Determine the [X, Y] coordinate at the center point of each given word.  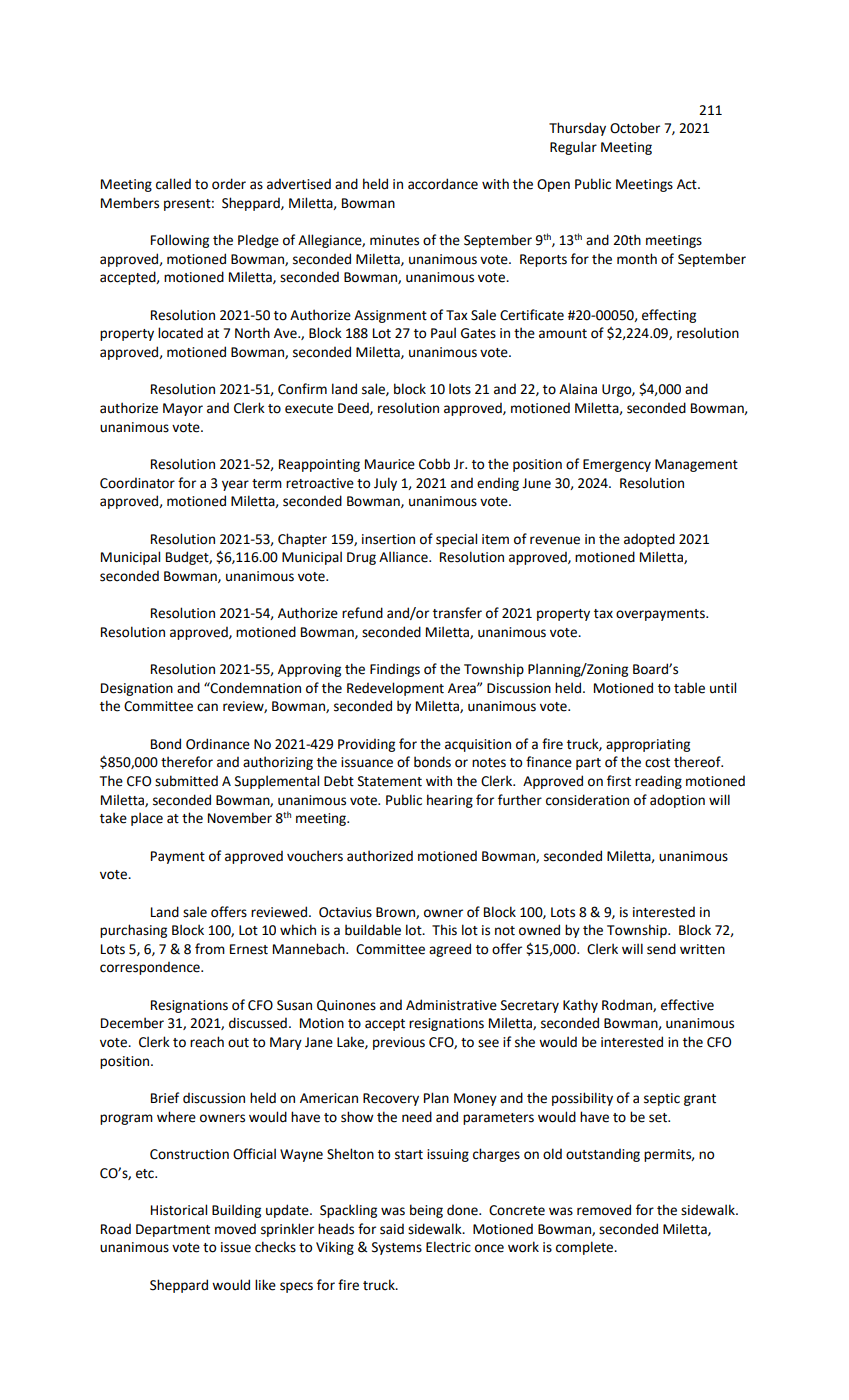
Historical [179, 1210]
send [661, 949]
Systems [397, 1248]
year [235, 485]
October [635, 128]
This [444, 930]
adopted [649, 540]
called [173, 184]
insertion [388, 539]
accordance [443, 184]
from [210, 949]
